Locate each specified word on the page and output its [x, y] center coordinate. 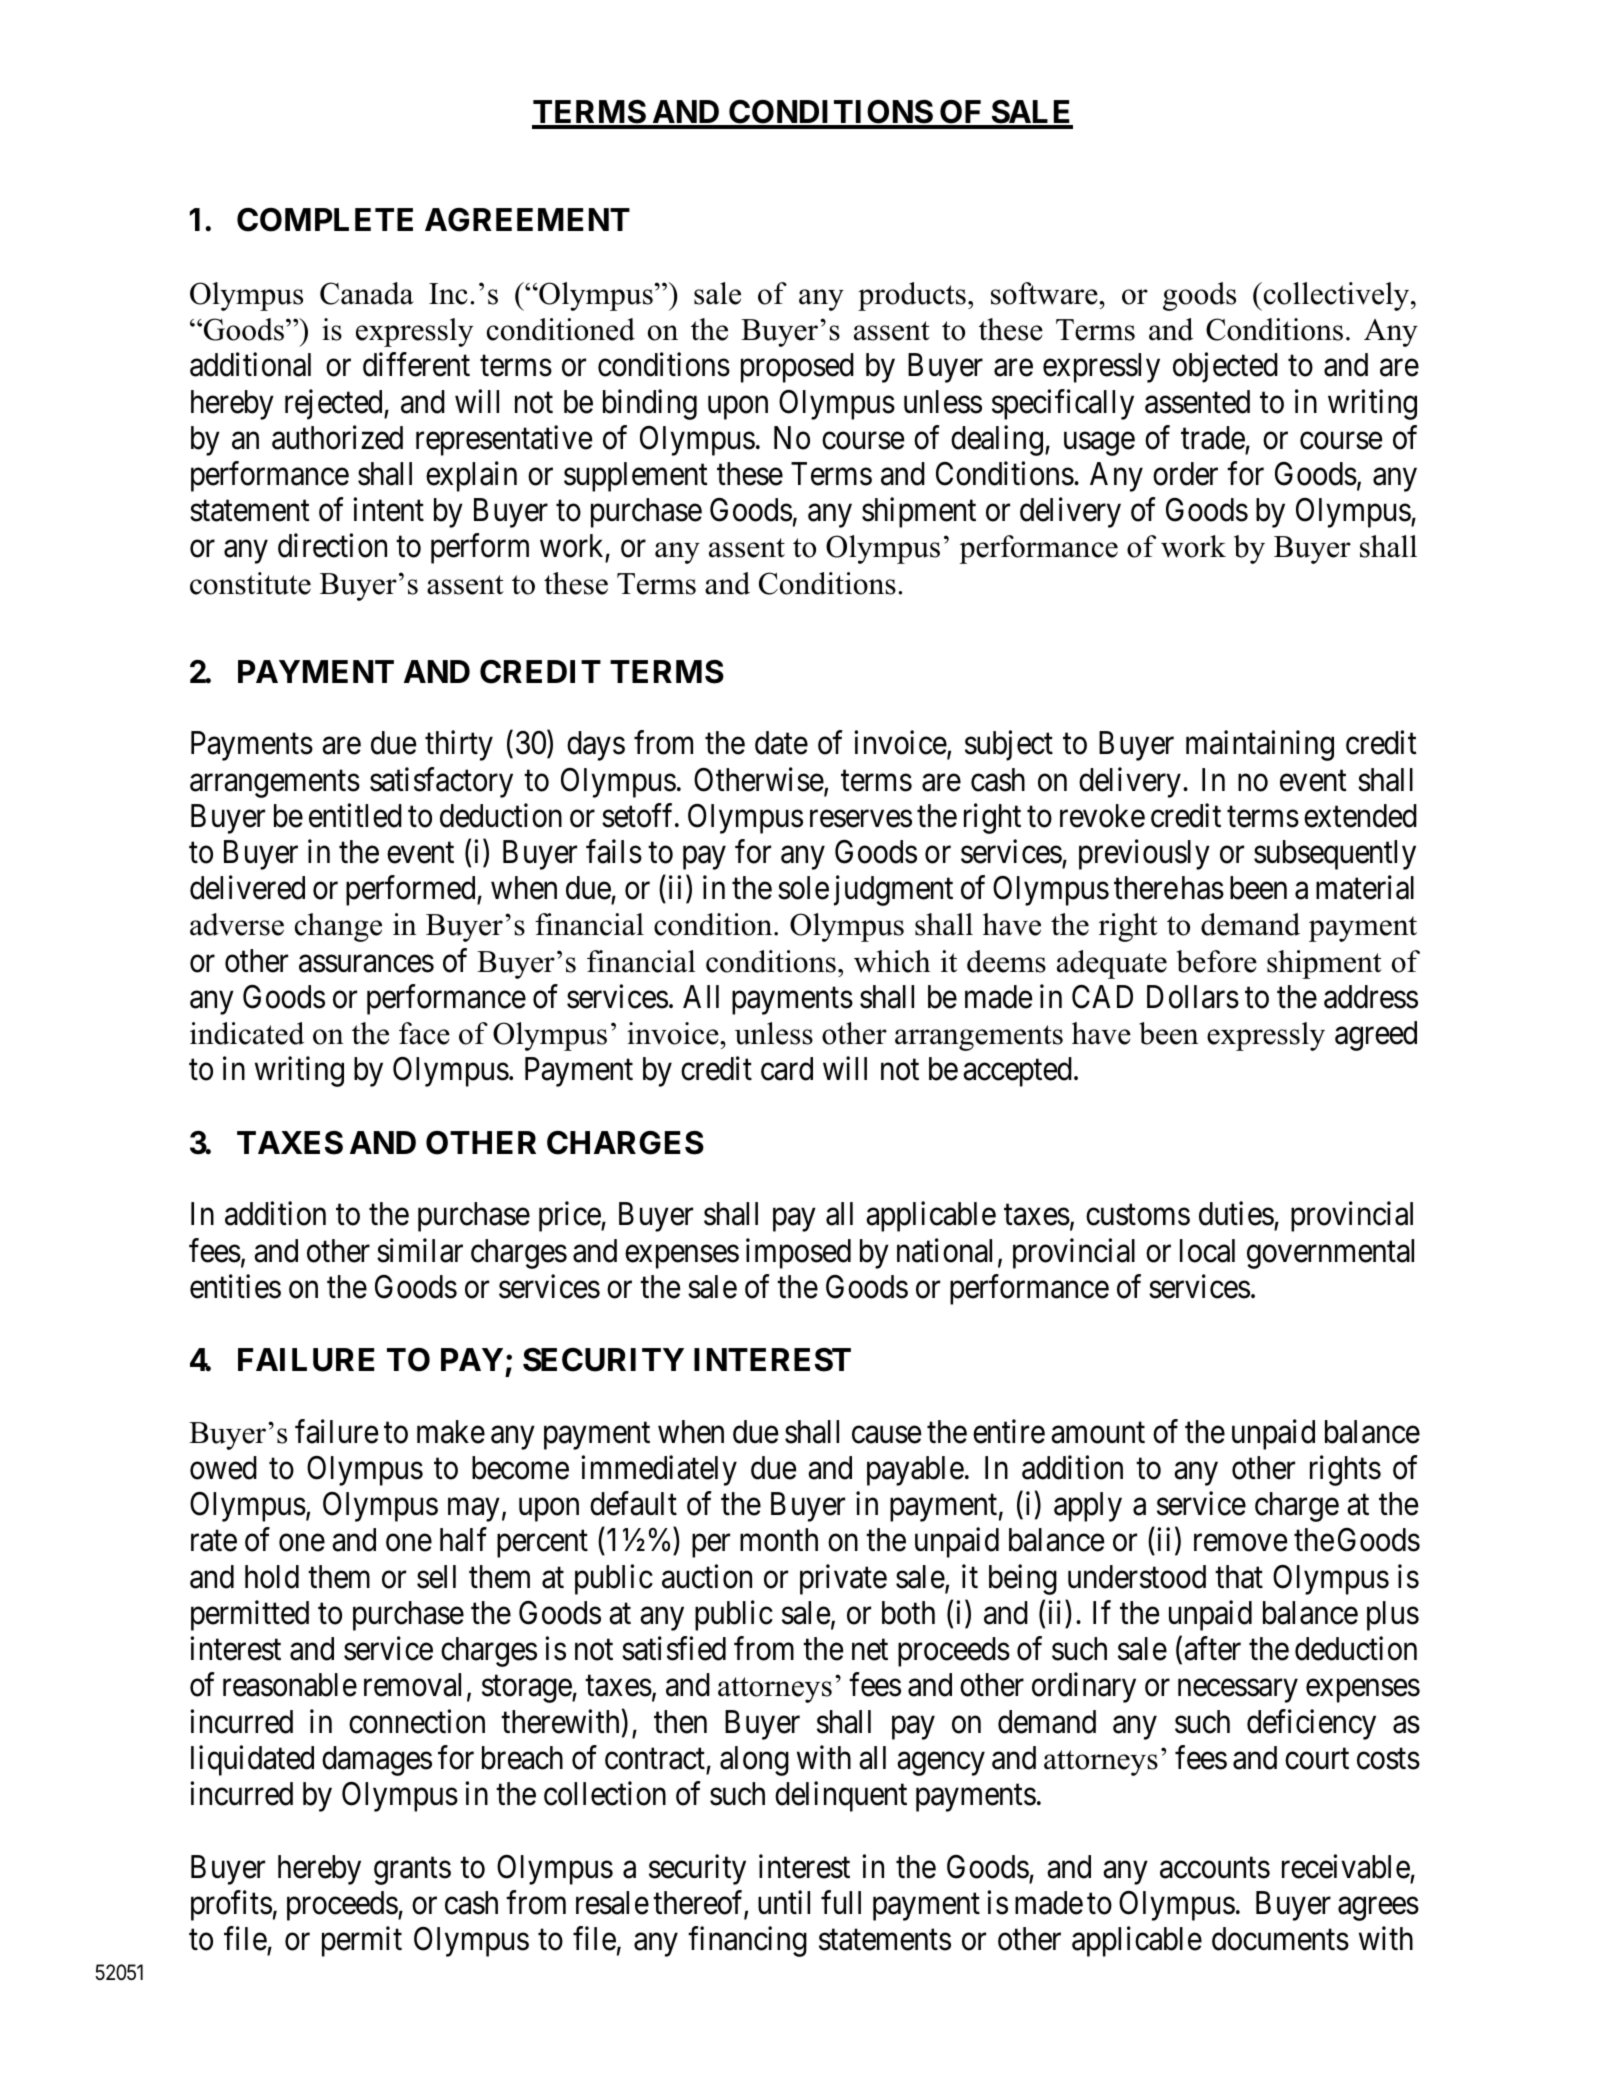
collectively [1336, 296]
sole [803, 888]
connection [417, 1721]
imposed [798, 1253]
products [912, 296]
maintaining [1260, 746]
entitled [355, 815]
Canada [367, 293]
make [451, 1432]
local [1207, 1251]
